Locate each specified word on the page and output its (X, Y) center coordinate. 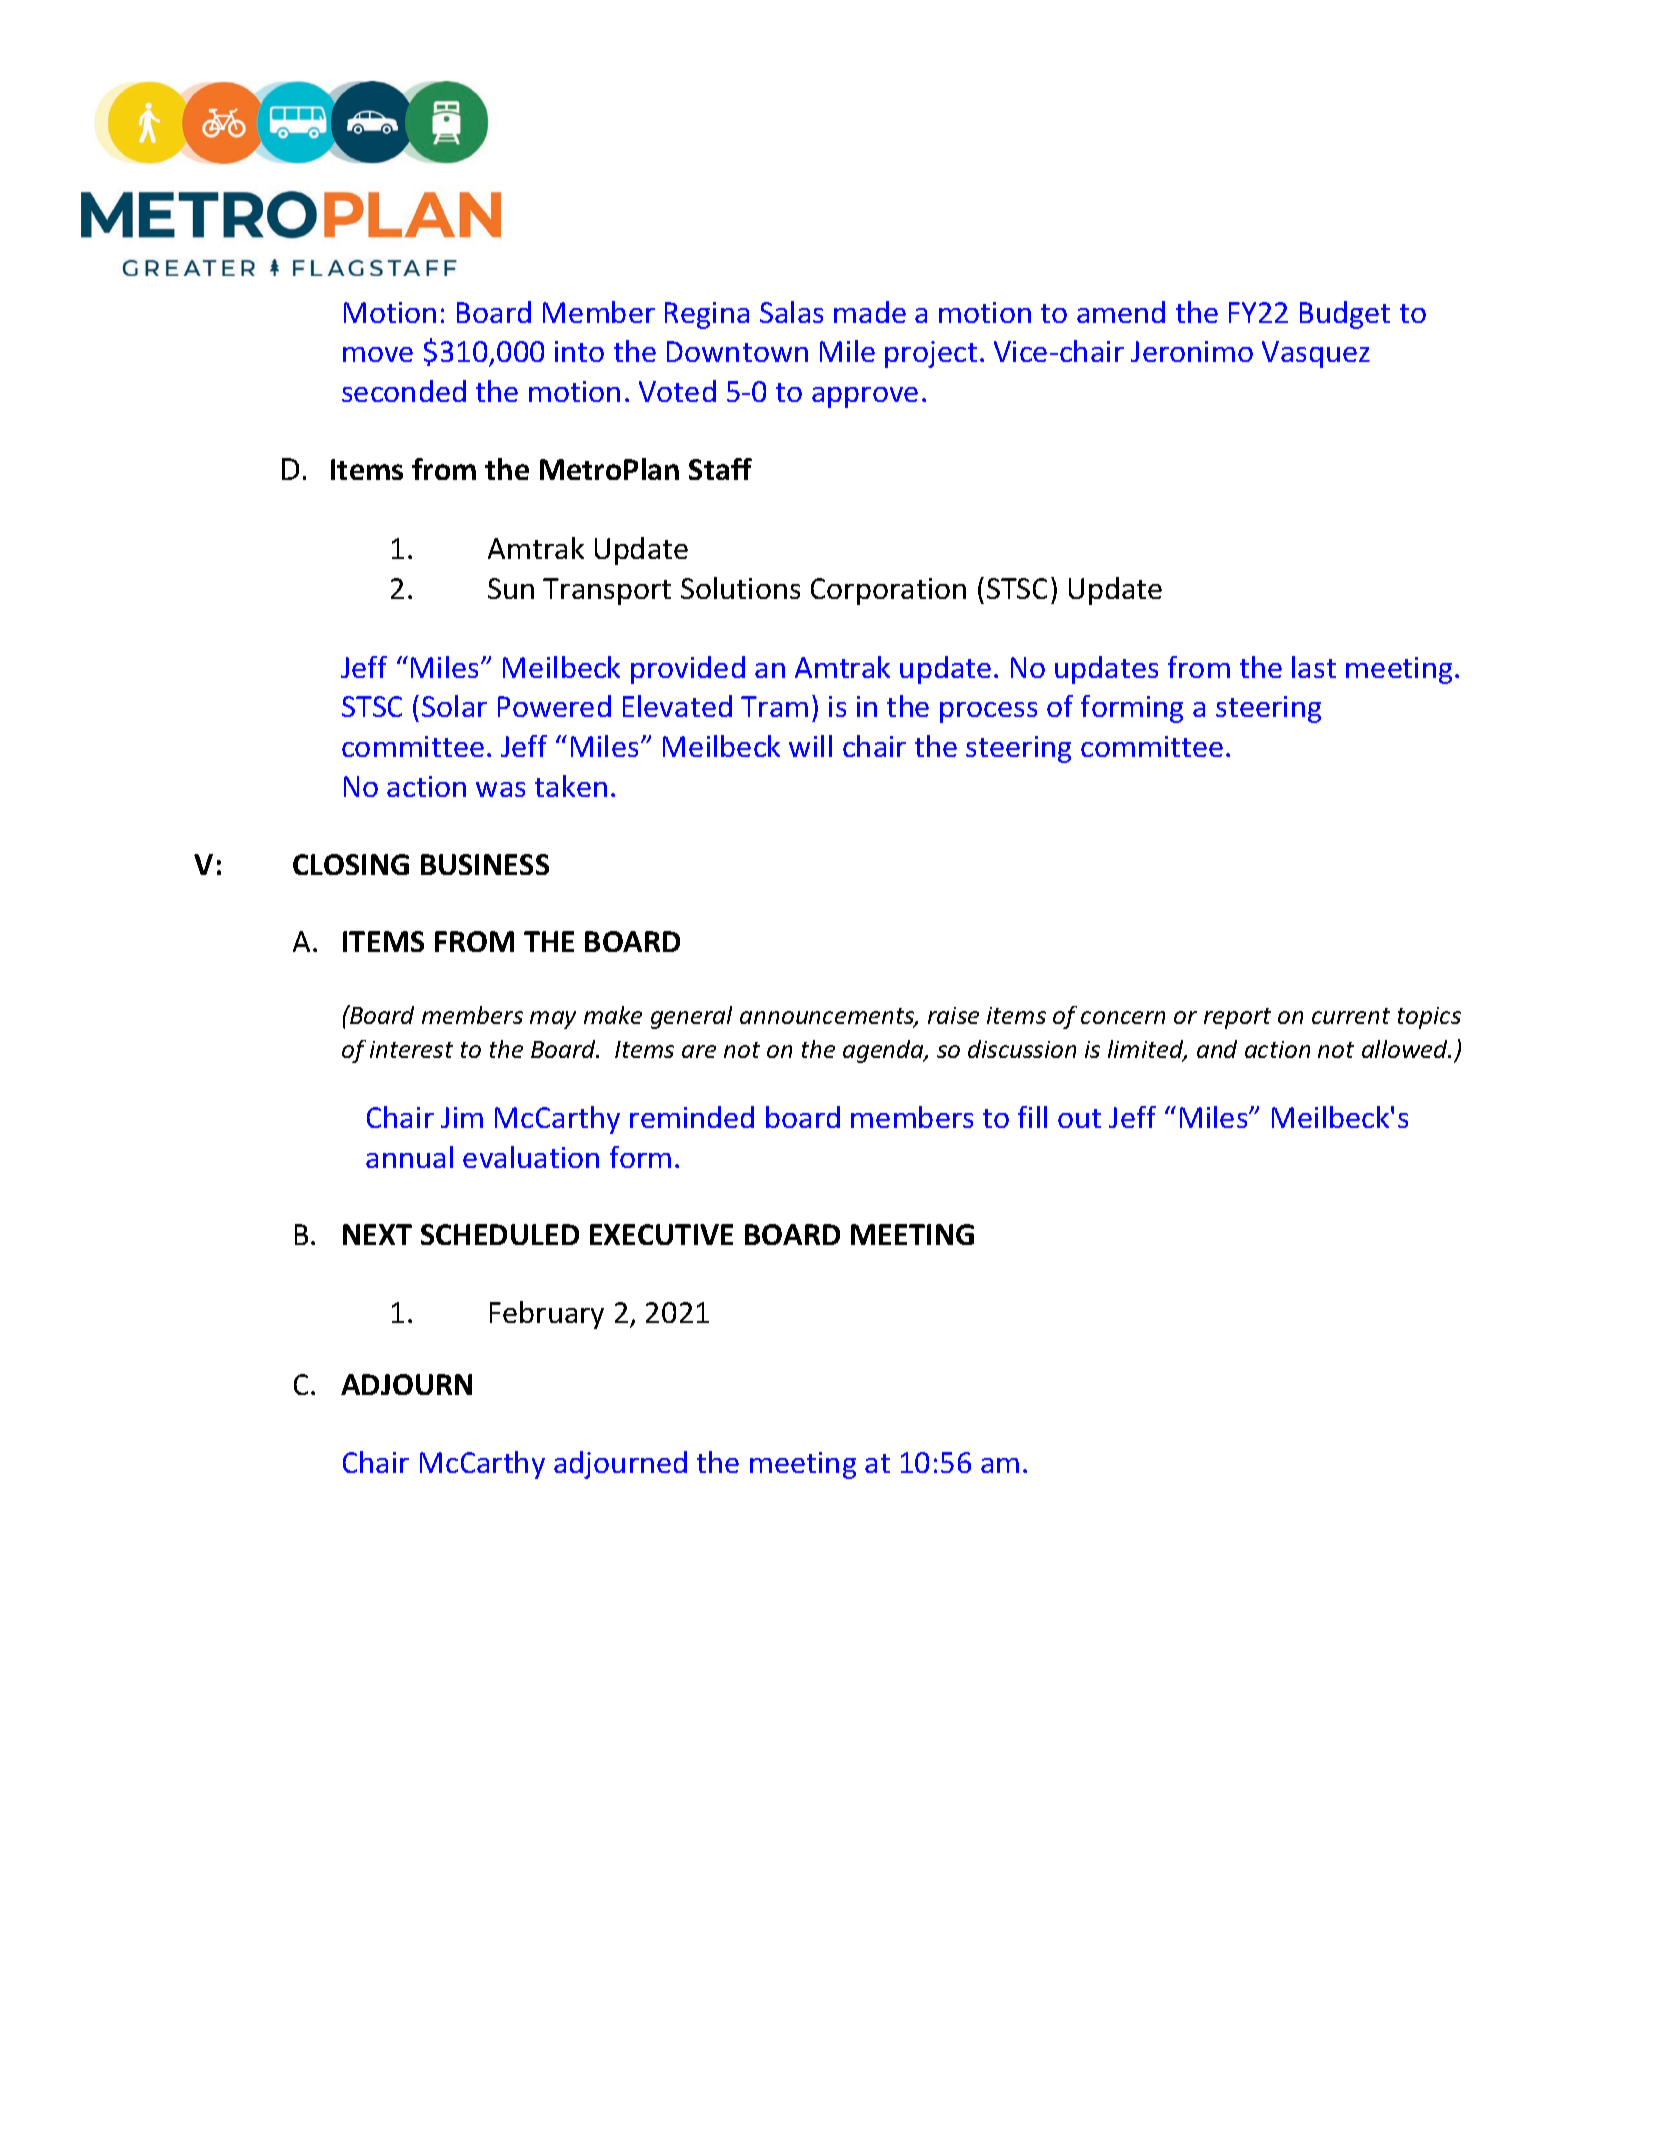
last (1314, 667)
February (547, 1315)
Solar (454, 706)
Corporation (888, 591)
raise (953, 1015)
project (931, 354)
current (1351, 1016)
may (553, 1020)
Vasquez (1316, 354)
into (579, 351)
